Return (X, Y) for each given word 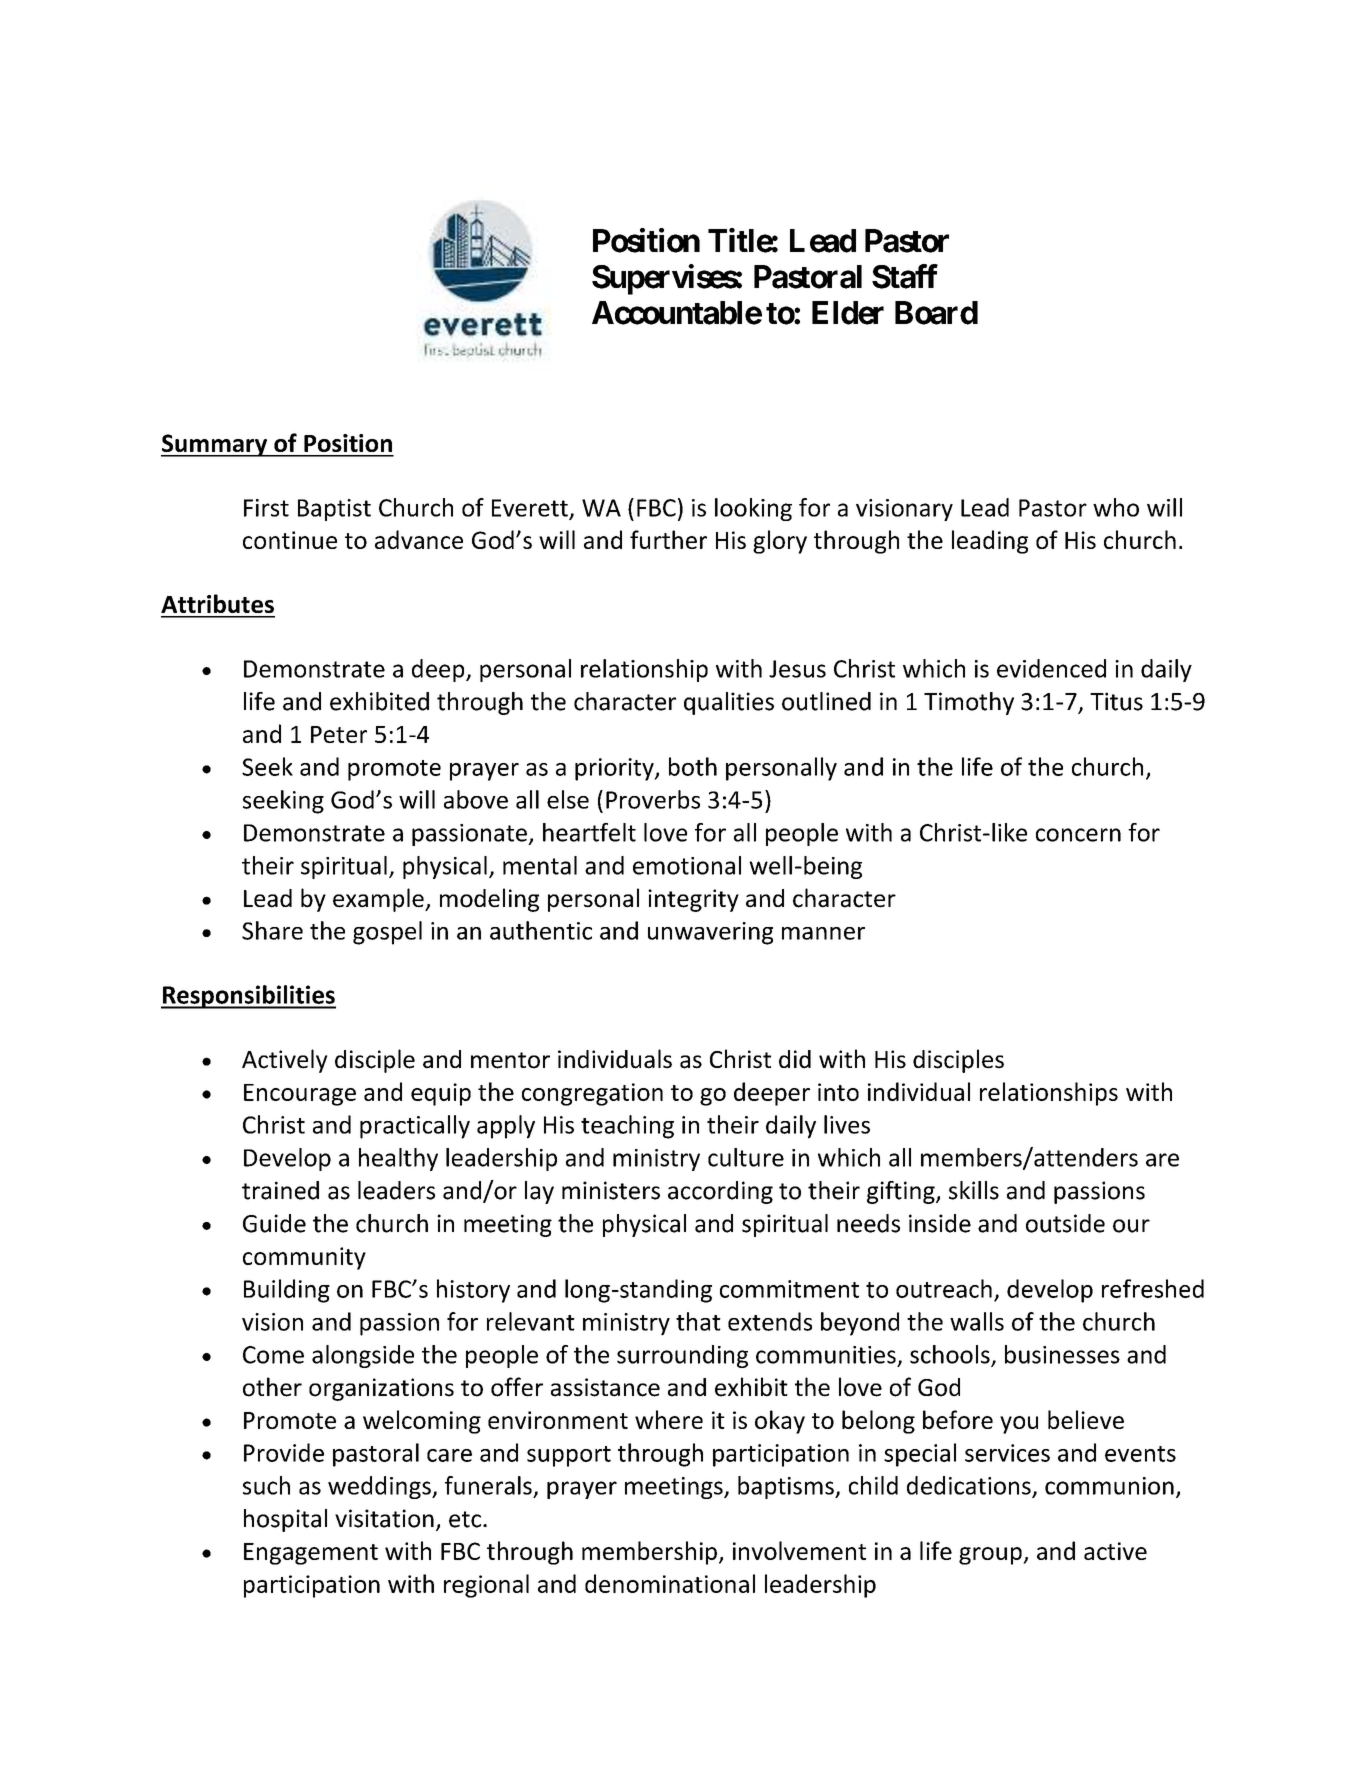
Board (936, 313)
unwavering (710, 933)
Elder (848, 313)
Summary (215, 445)
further (668, 539)
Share (272, 930)
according (720, 1192)
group (991, 1556)
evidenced (1051, 668)
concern (1078, 835)
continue (290, 540)
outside (1065, 1223)
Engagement (311, 1554)
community (304, 1258)
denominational (670, 1583)
